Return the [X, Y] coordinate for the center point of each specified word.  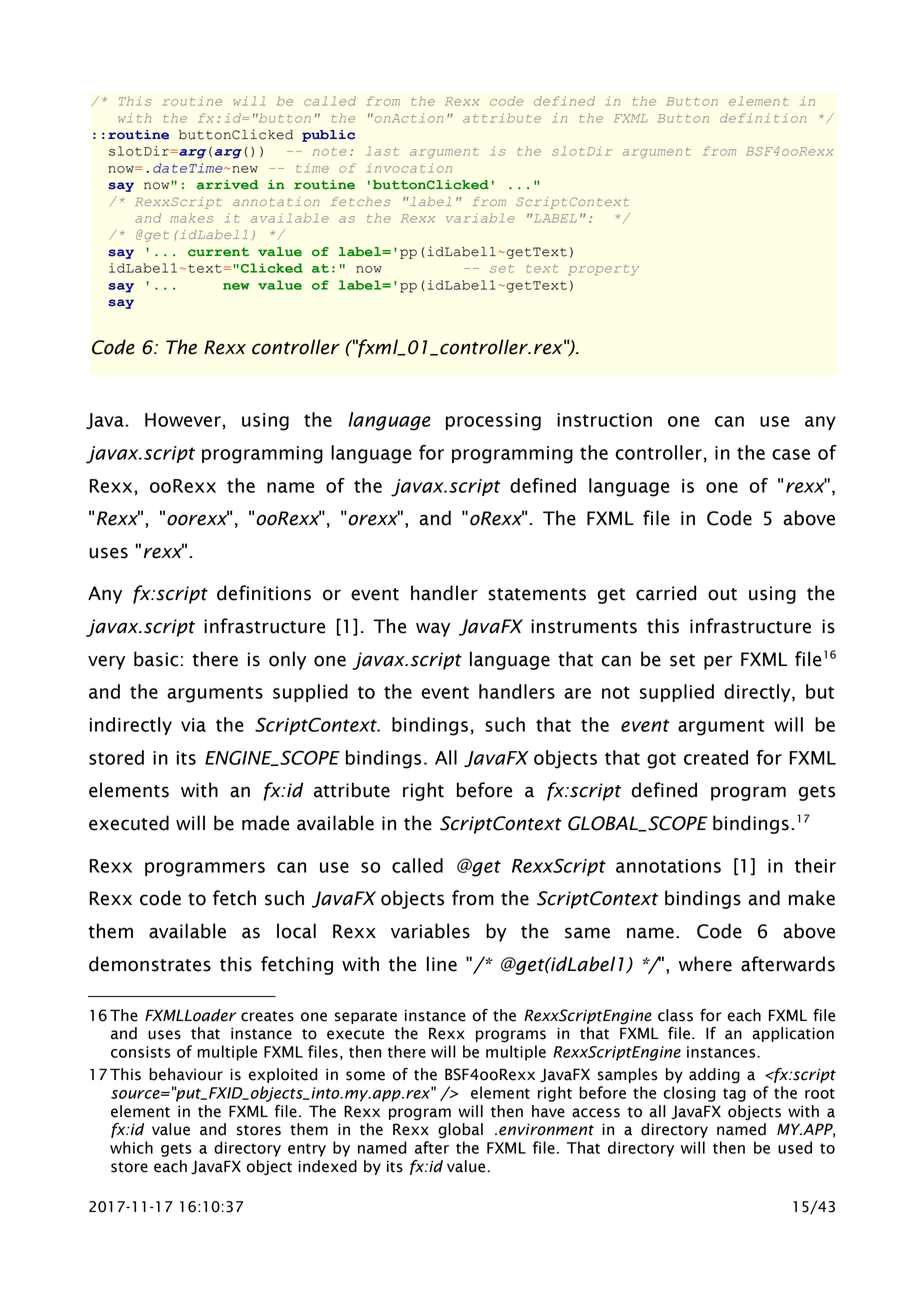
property [603, 269]
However [184, 420]
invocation [409, 168]
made [265, 823]
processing [493, 422]
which [131, 1147]
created [716, 757]
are [577, 693]
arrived [228, 185]
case [791, 454]
